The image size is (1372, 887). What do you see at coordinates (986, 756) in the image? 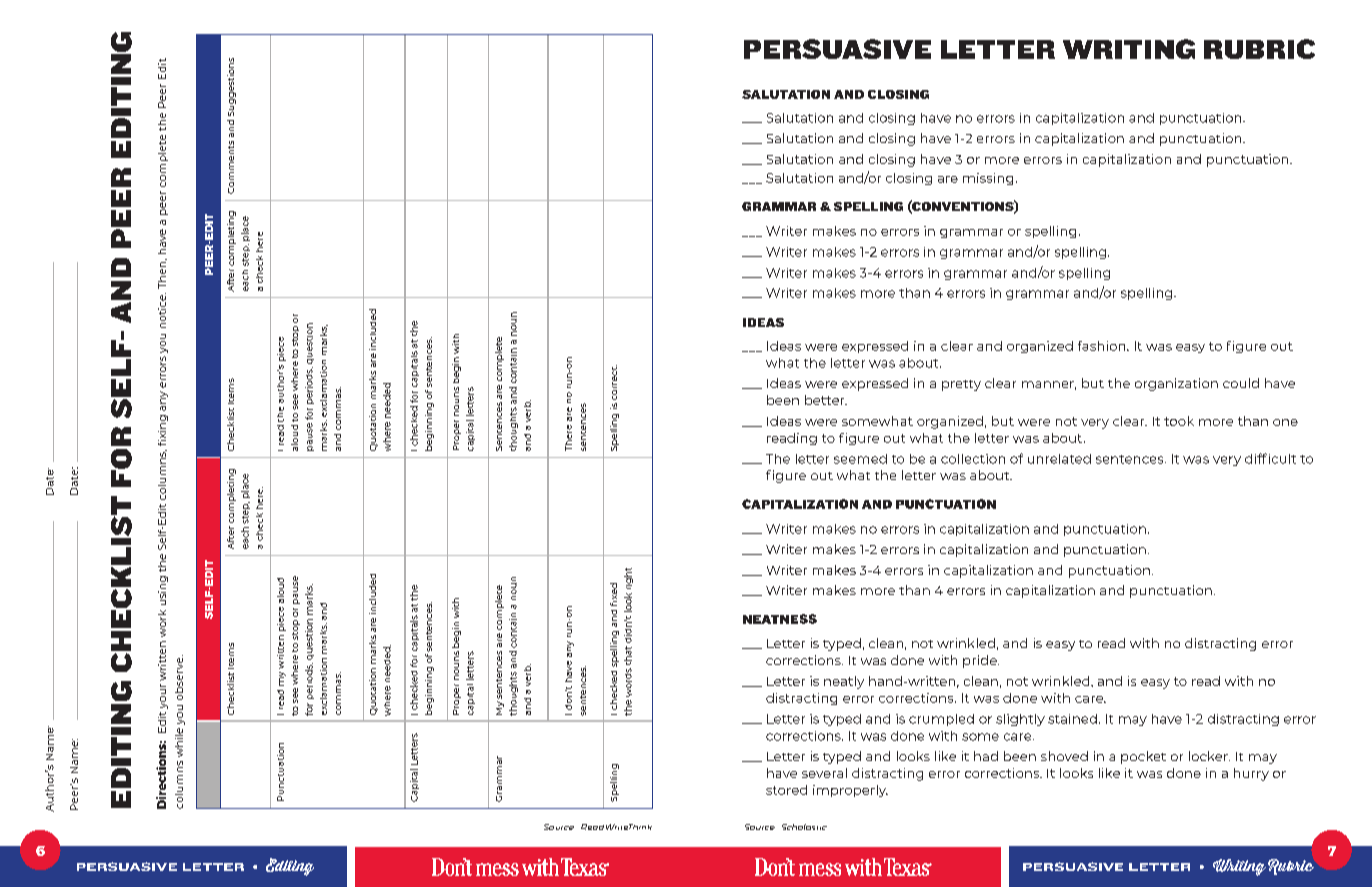
I see `had` at bounding box center [986, 756].
